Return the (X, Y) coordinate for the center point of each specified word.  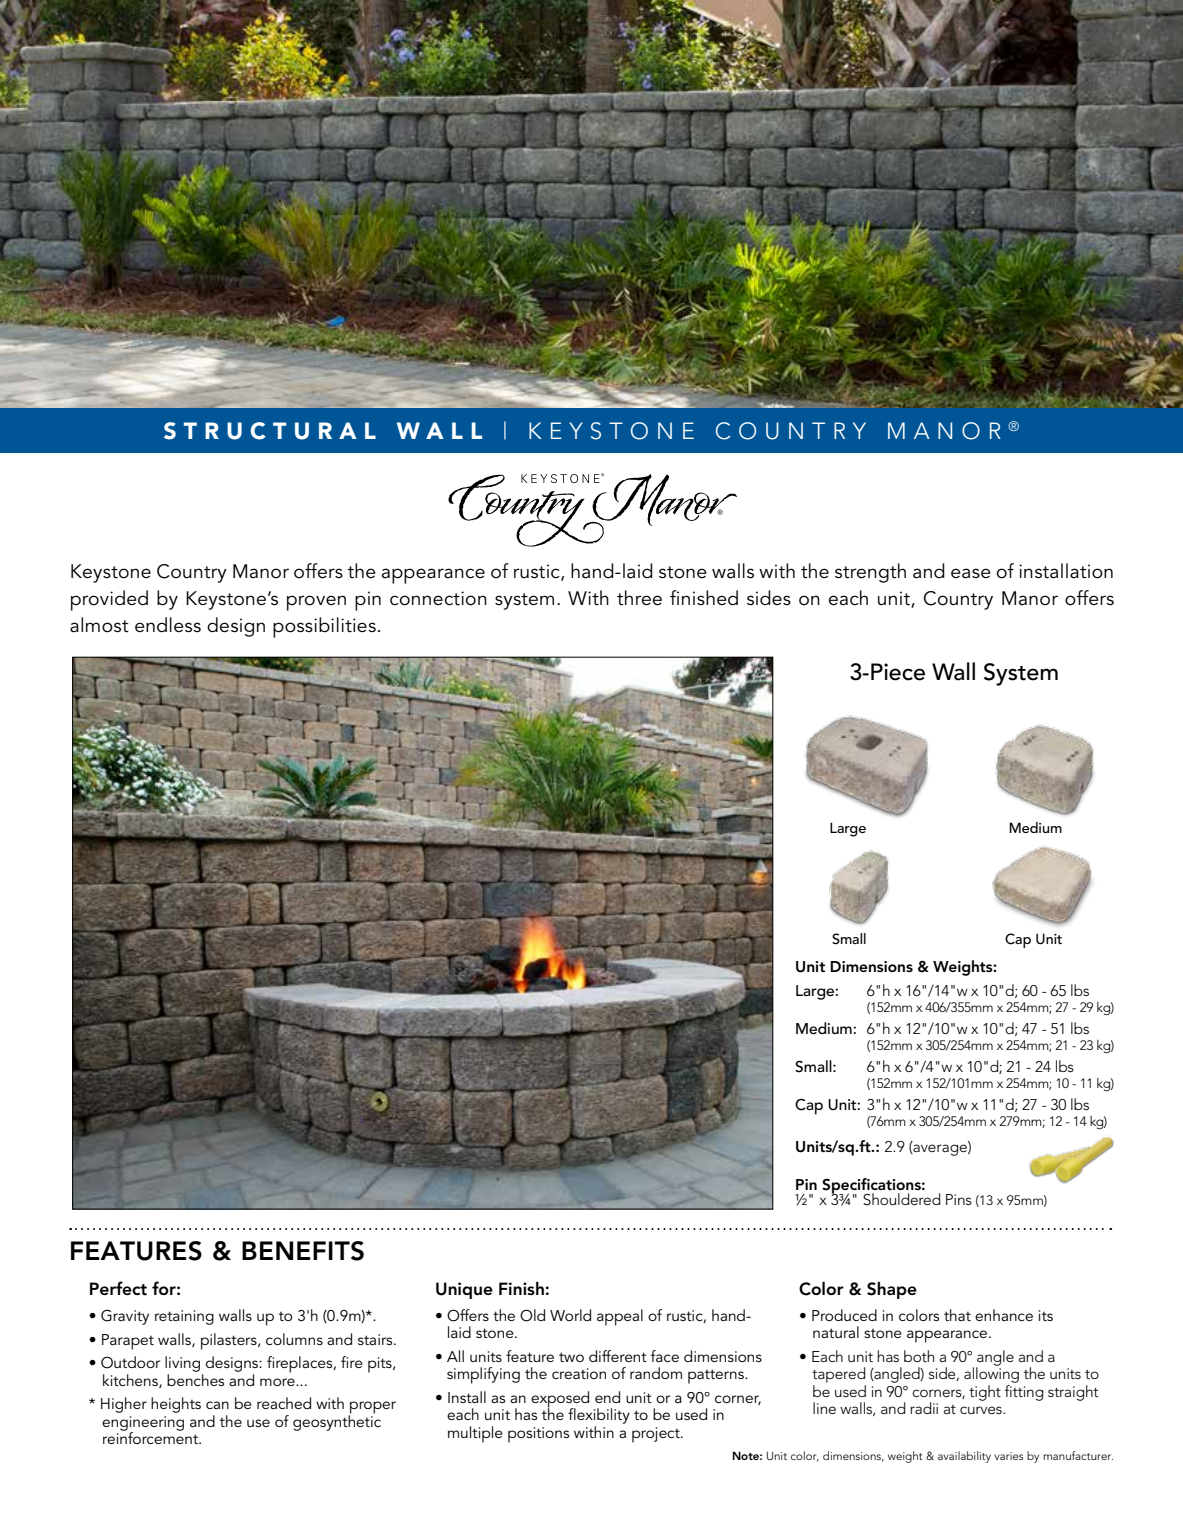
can (217, 1405)
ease (971, 573)
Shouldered (902, 1199)
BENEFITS (303, 1251)
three (639, 598)
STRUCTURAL (270, 431)
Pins (959, 1199)
